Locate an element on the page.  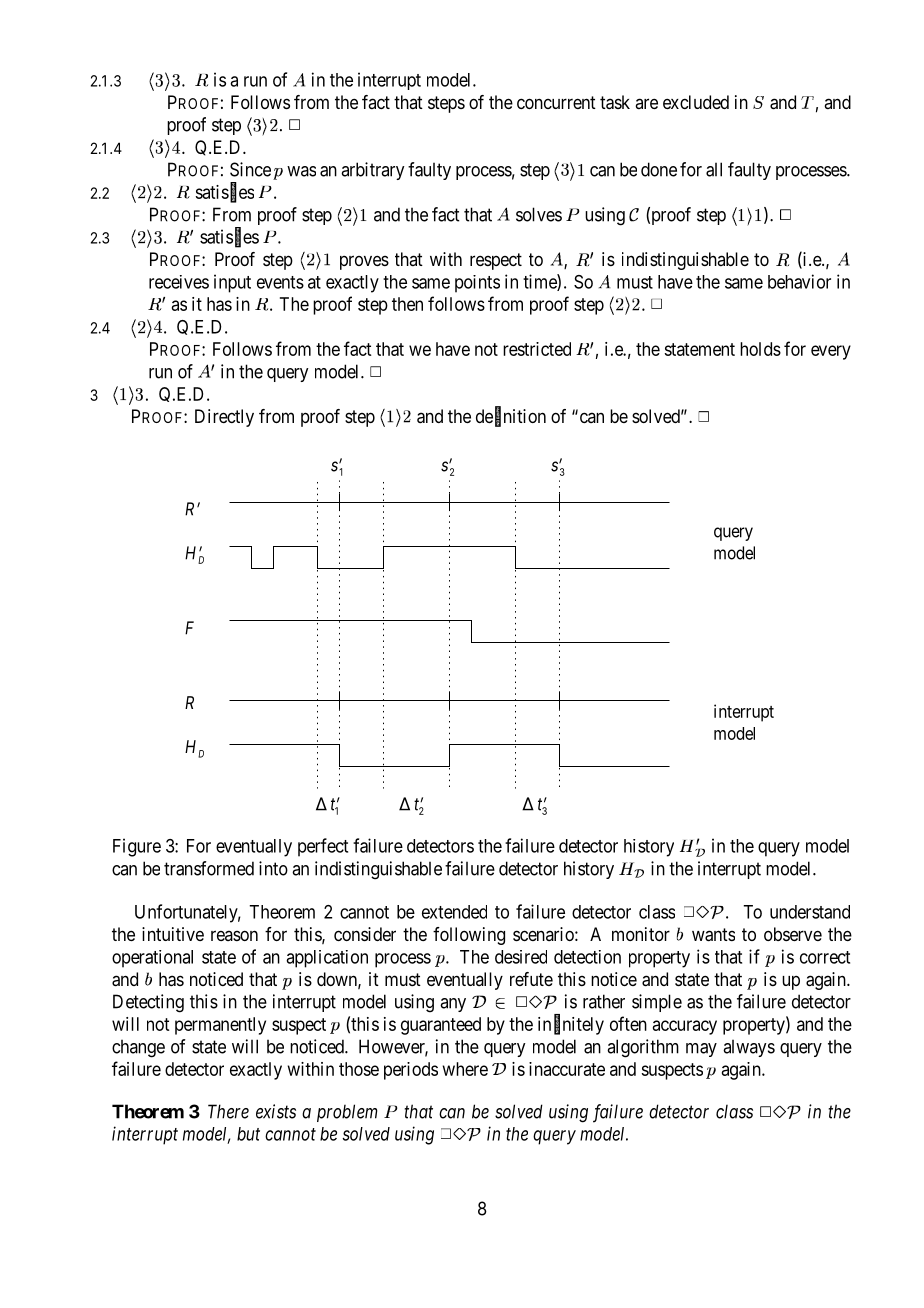
definition is located at coordinates (511, 417).
